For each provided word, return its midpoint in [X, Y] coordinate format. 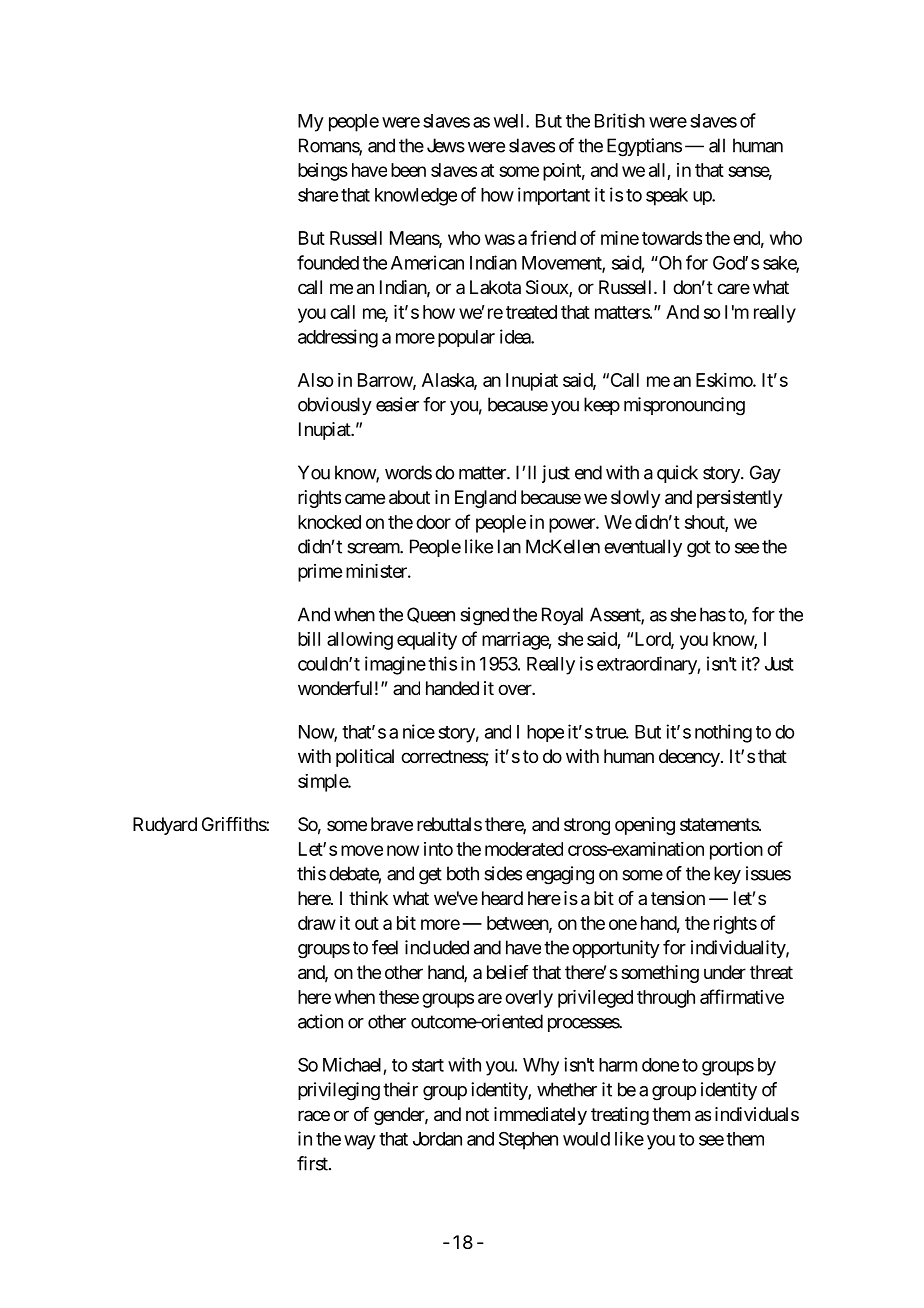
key [727, 875]
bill [309, 639]
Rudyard [165, 826]
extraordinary [647, 665]
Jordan [437, 1139]
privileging [339, 1091]
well [510, 121]
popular [466, 338]
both [463, 873]
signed [484, 616]
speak [667, 197]
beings [323, 172]
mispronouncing [684, 406]
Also [315, 380]
